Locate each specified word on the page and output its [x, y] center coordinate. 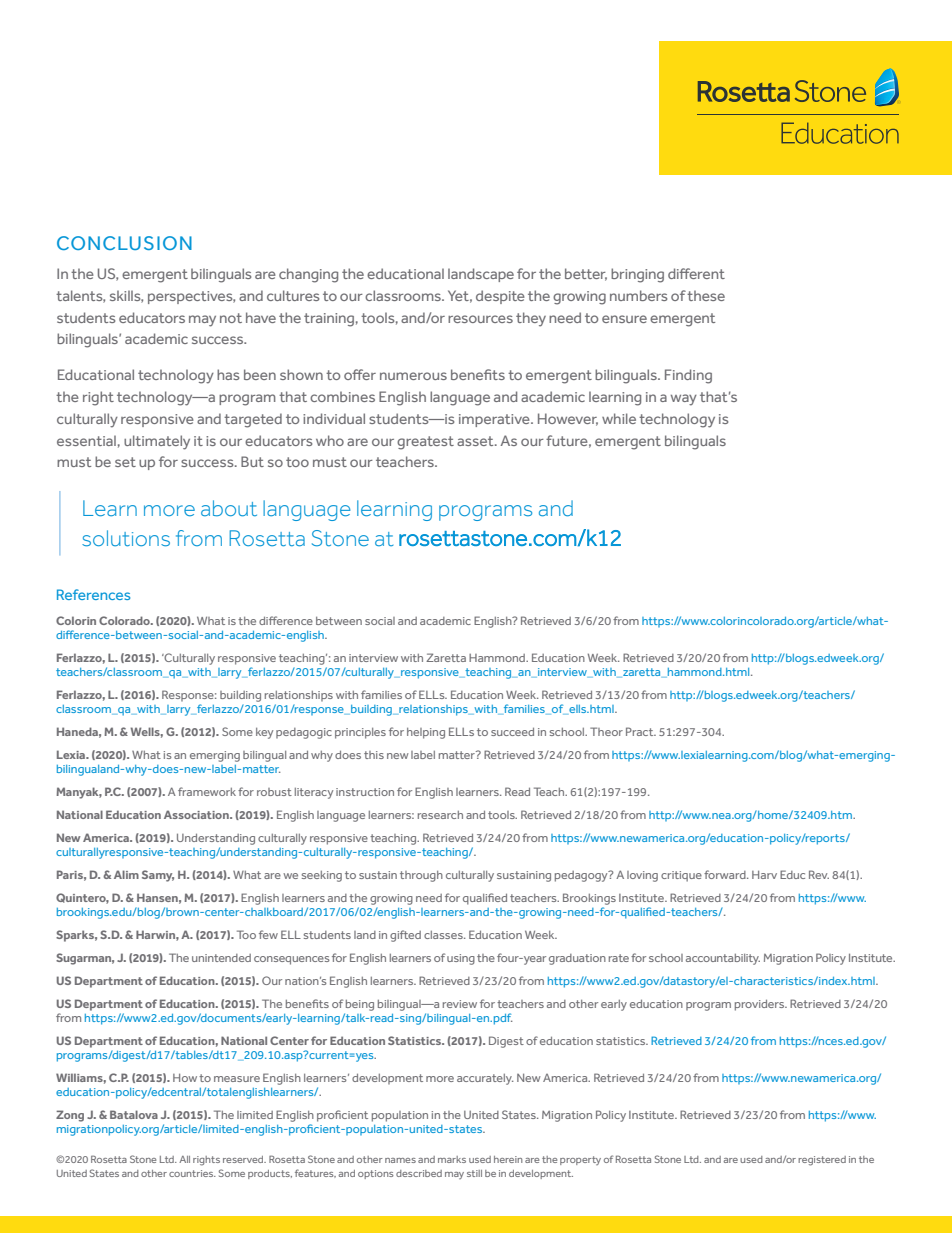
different [696, 273]
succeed [512, 732]
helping [426, 733]
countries [192, 1173]
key [264, 733]
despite [500, 297]
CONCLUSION [124, 243]
